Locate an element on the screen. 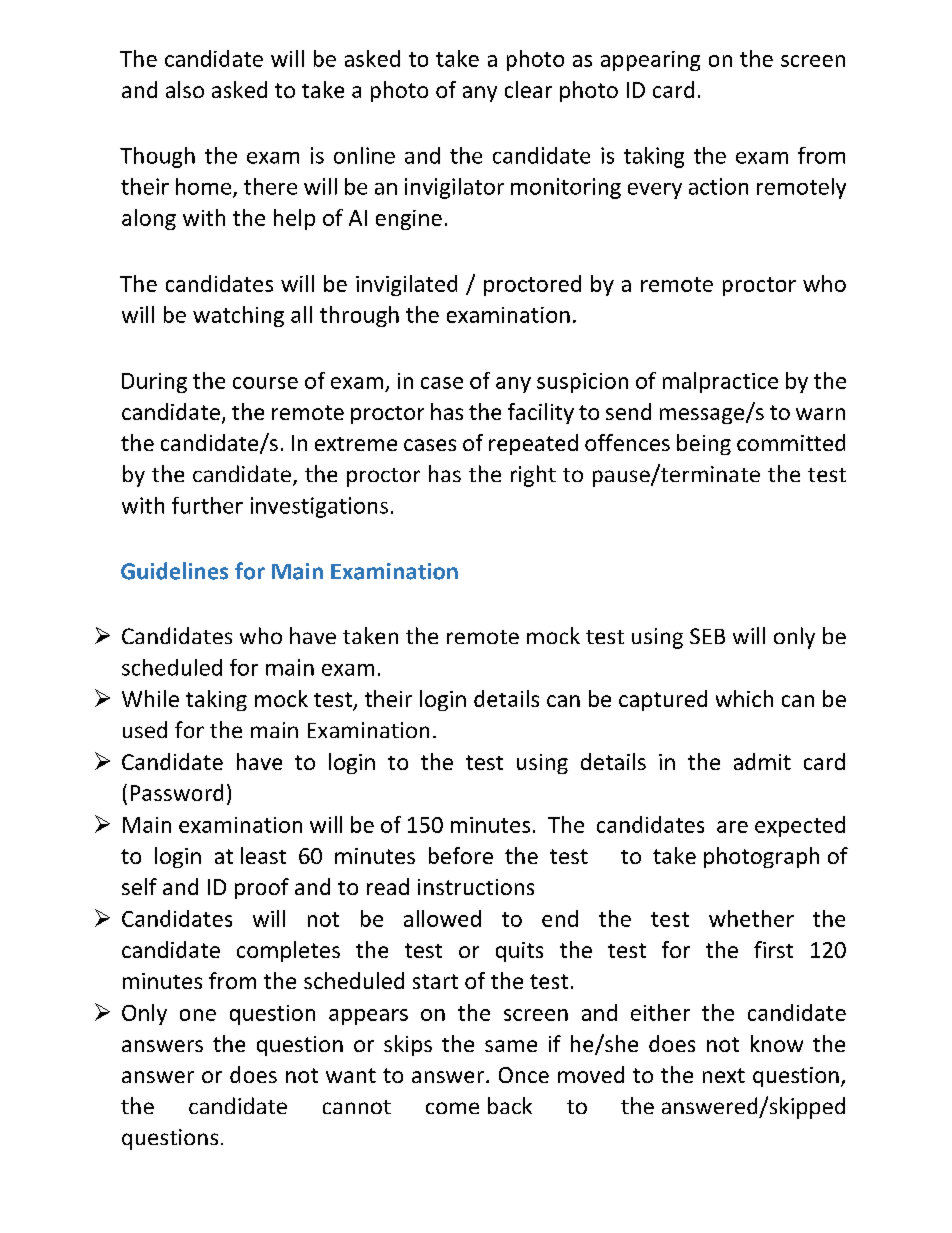  appearing is located at coordinates (650, 61).
